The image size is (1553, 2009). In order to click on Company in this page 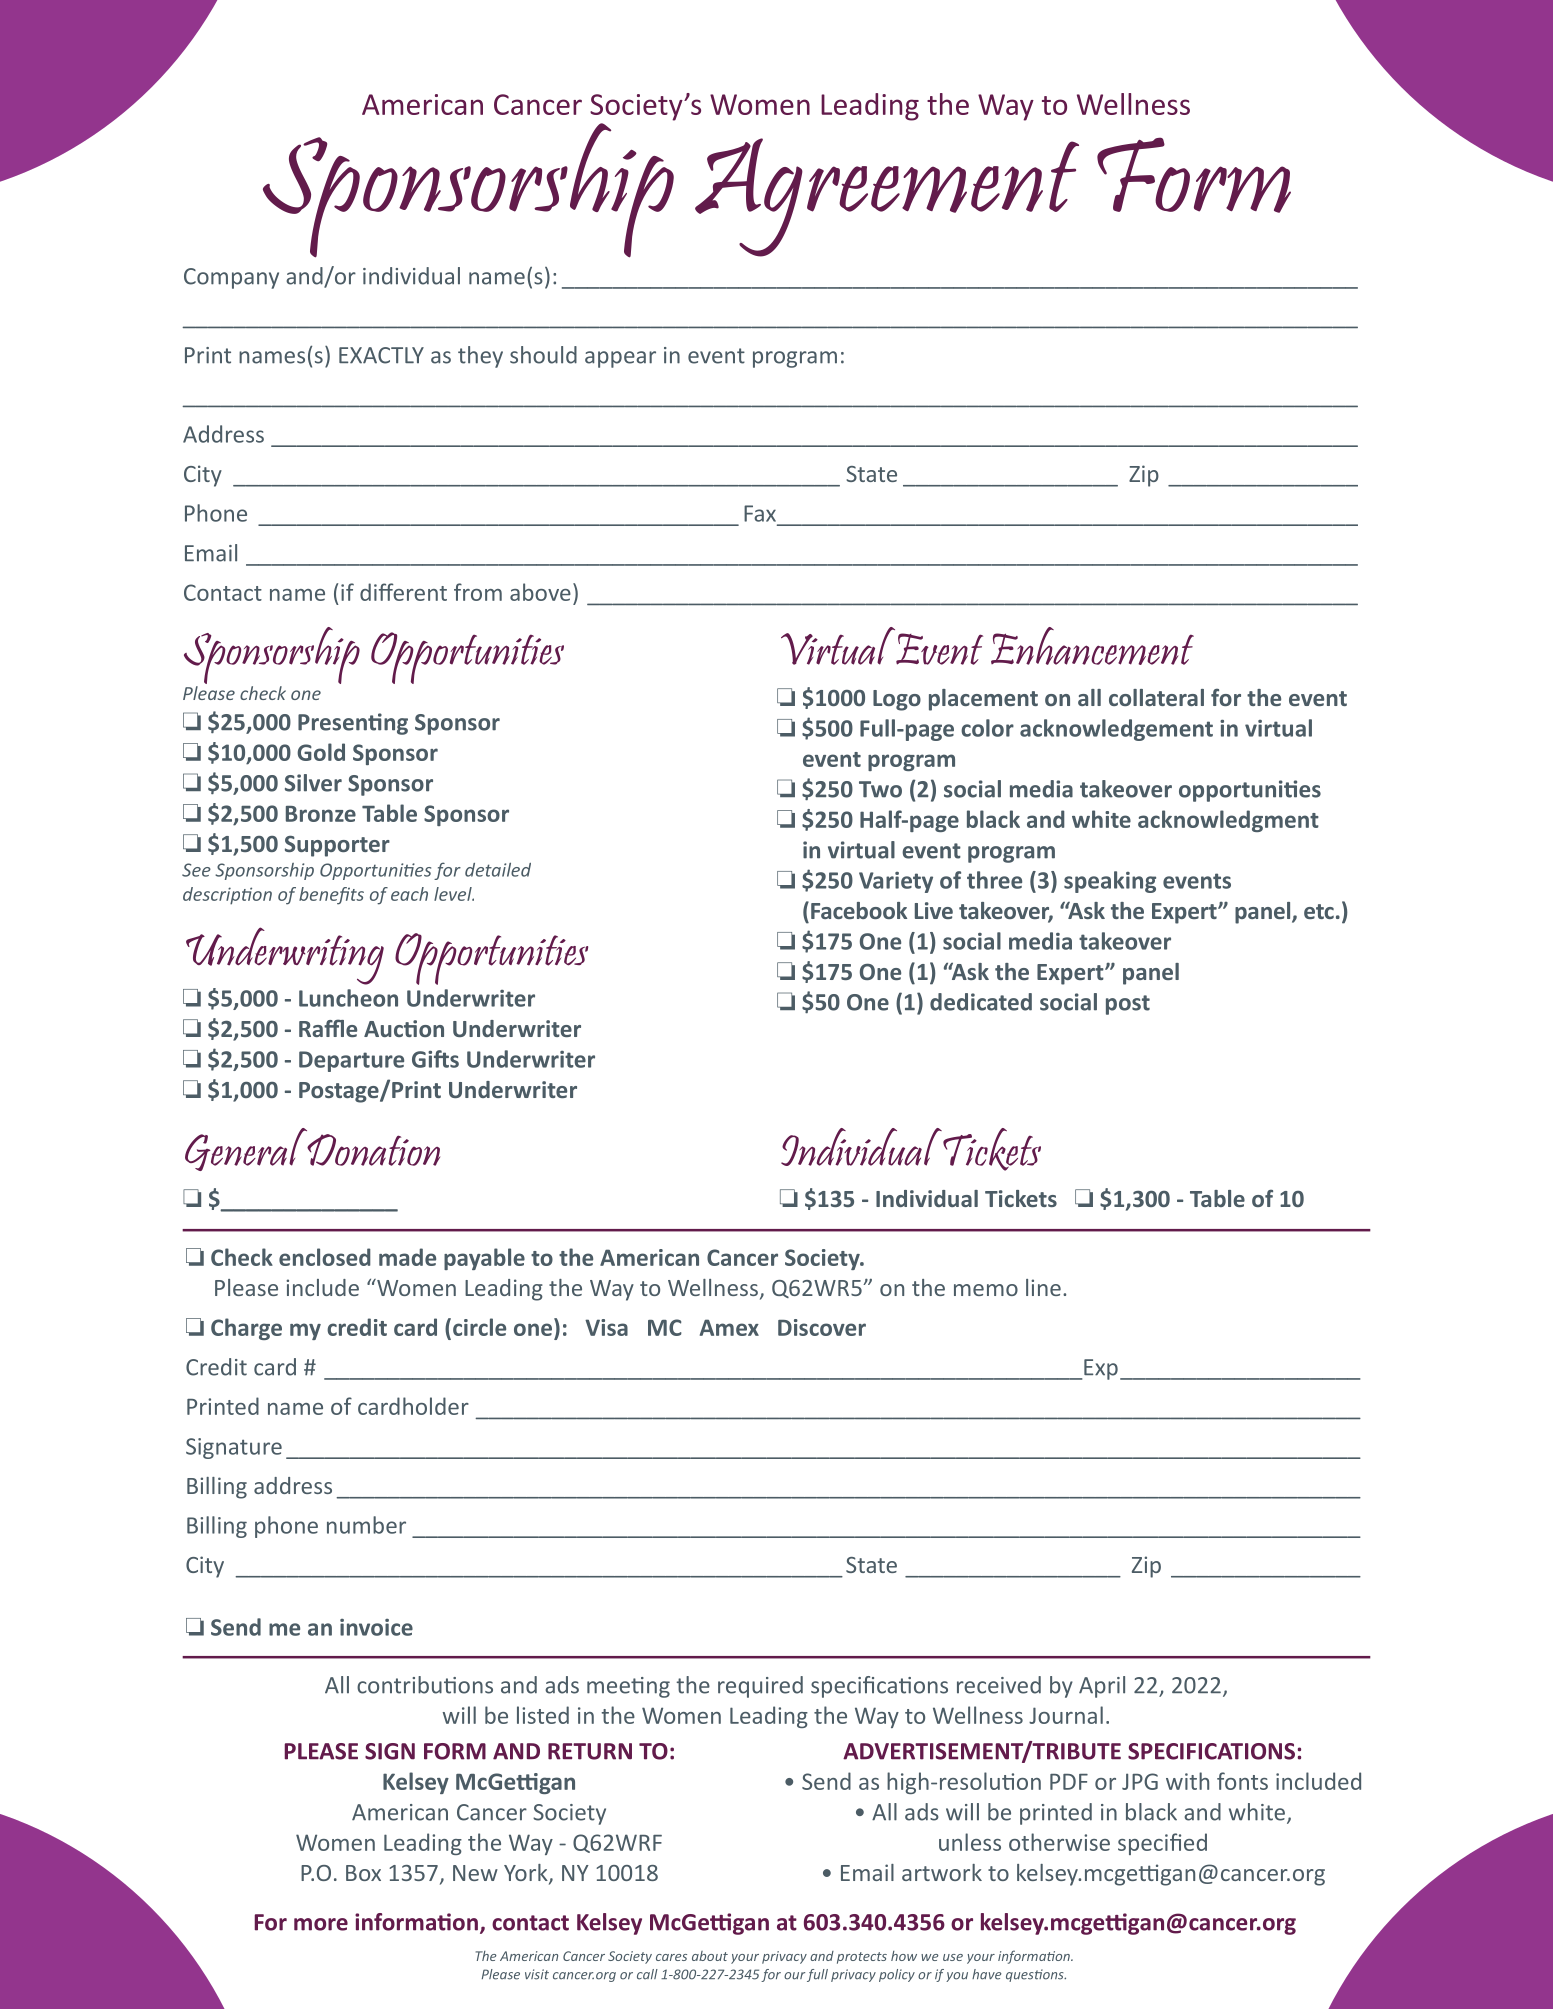, I will do `click(231, 278)`.
